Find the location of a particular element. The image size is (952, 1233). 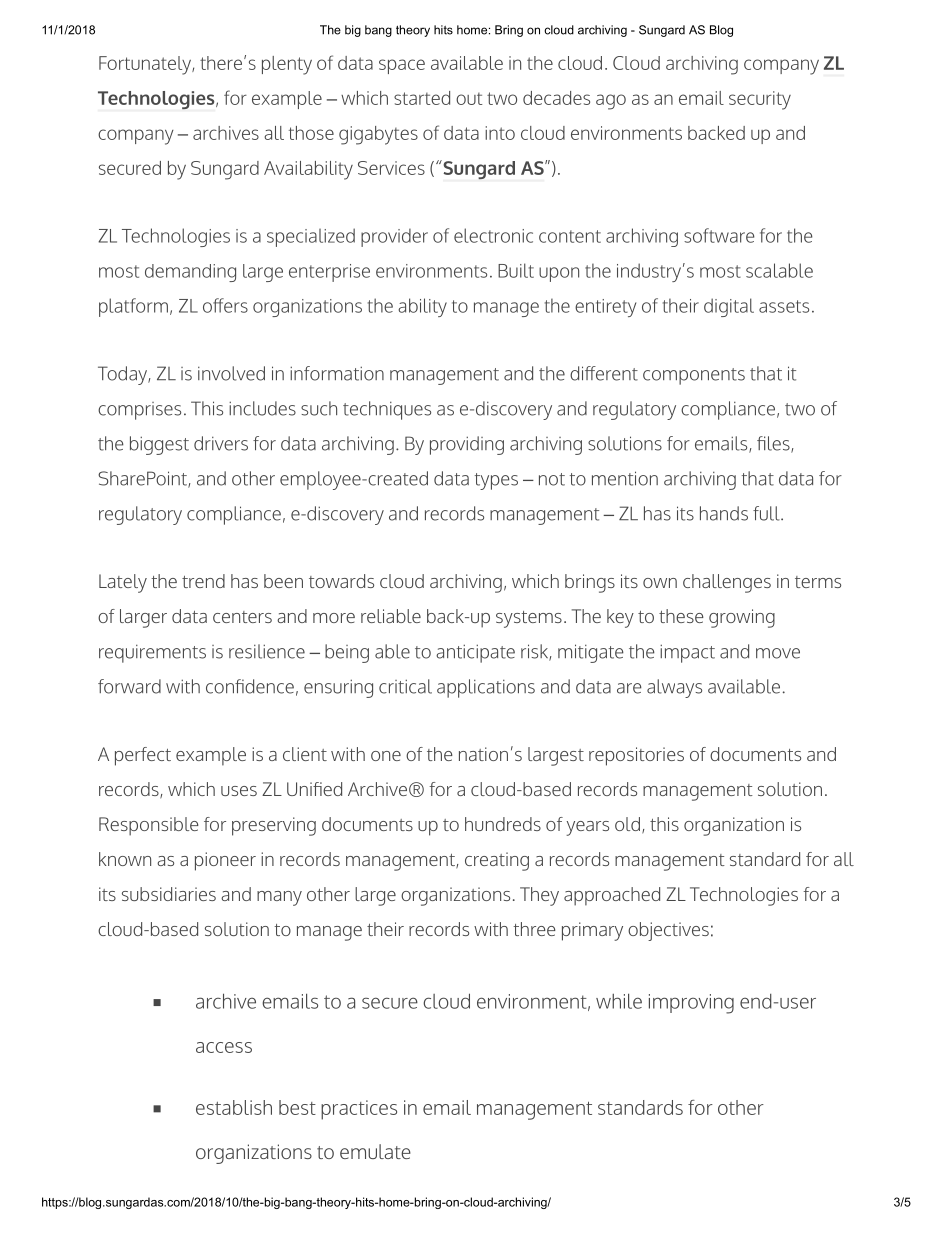

improving is located at coordinates (691, 1004).
